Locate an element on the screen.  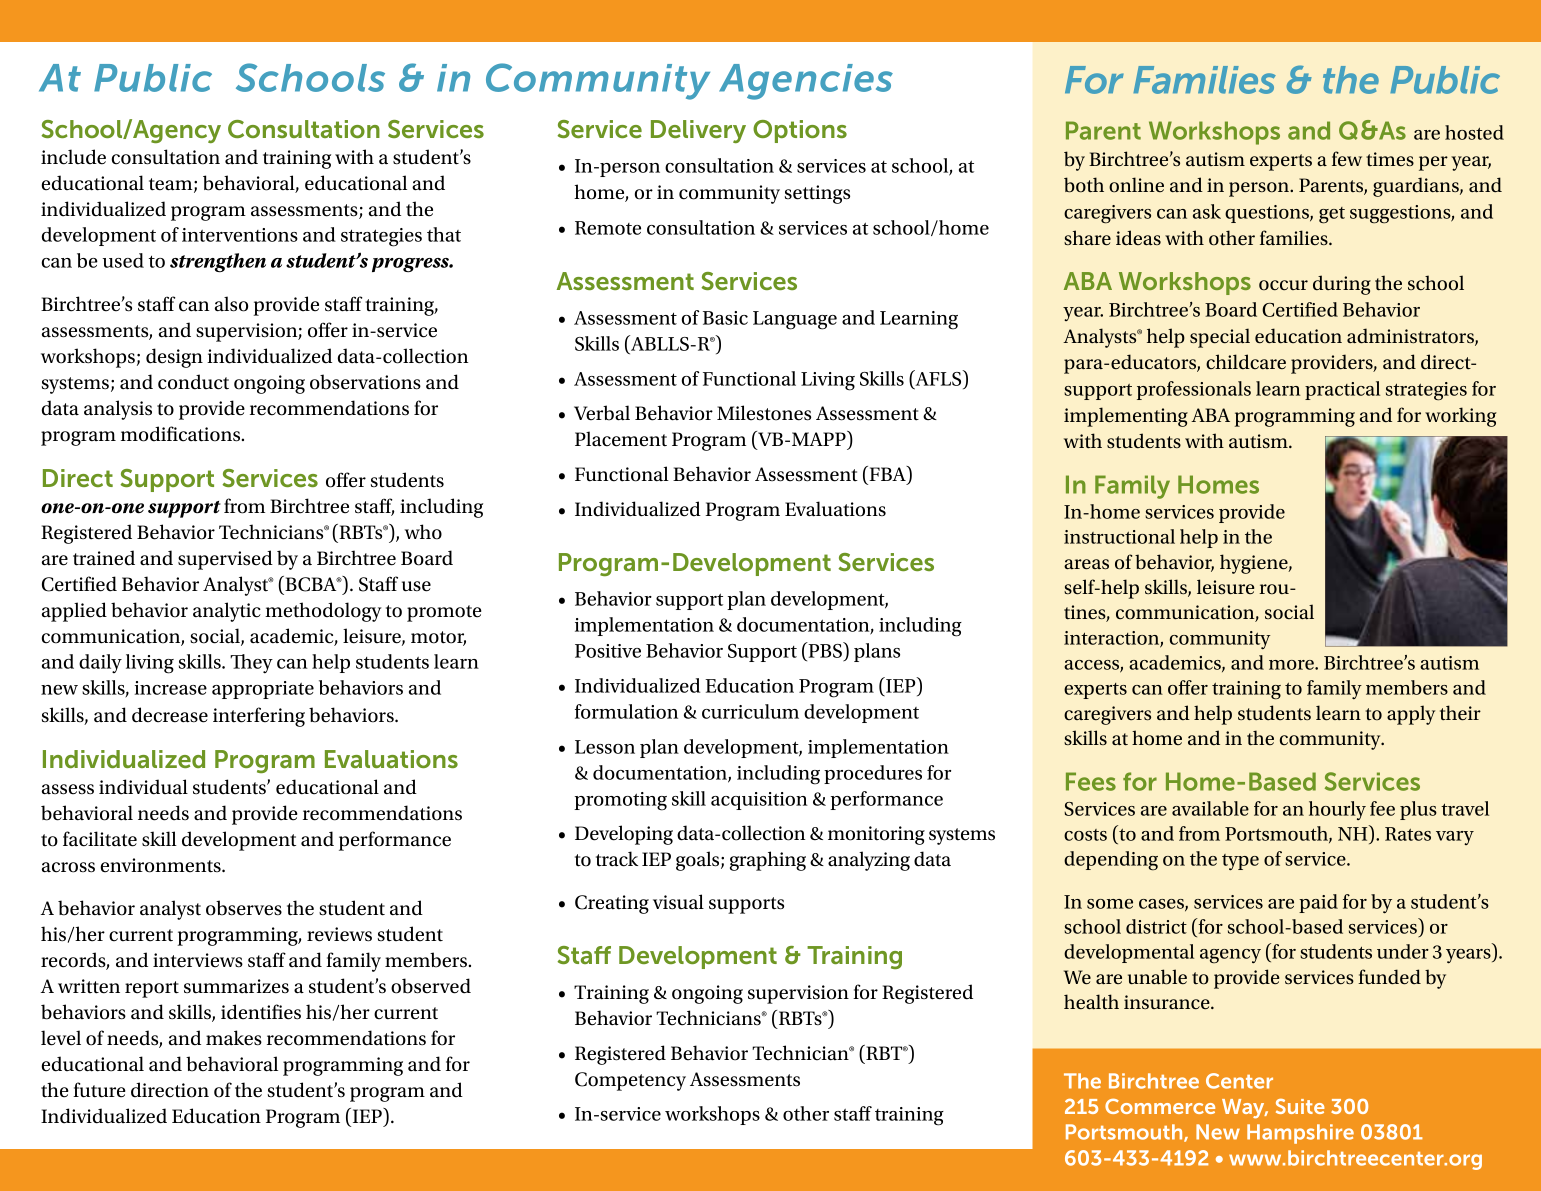
include is located at coordinates (73, 157).
